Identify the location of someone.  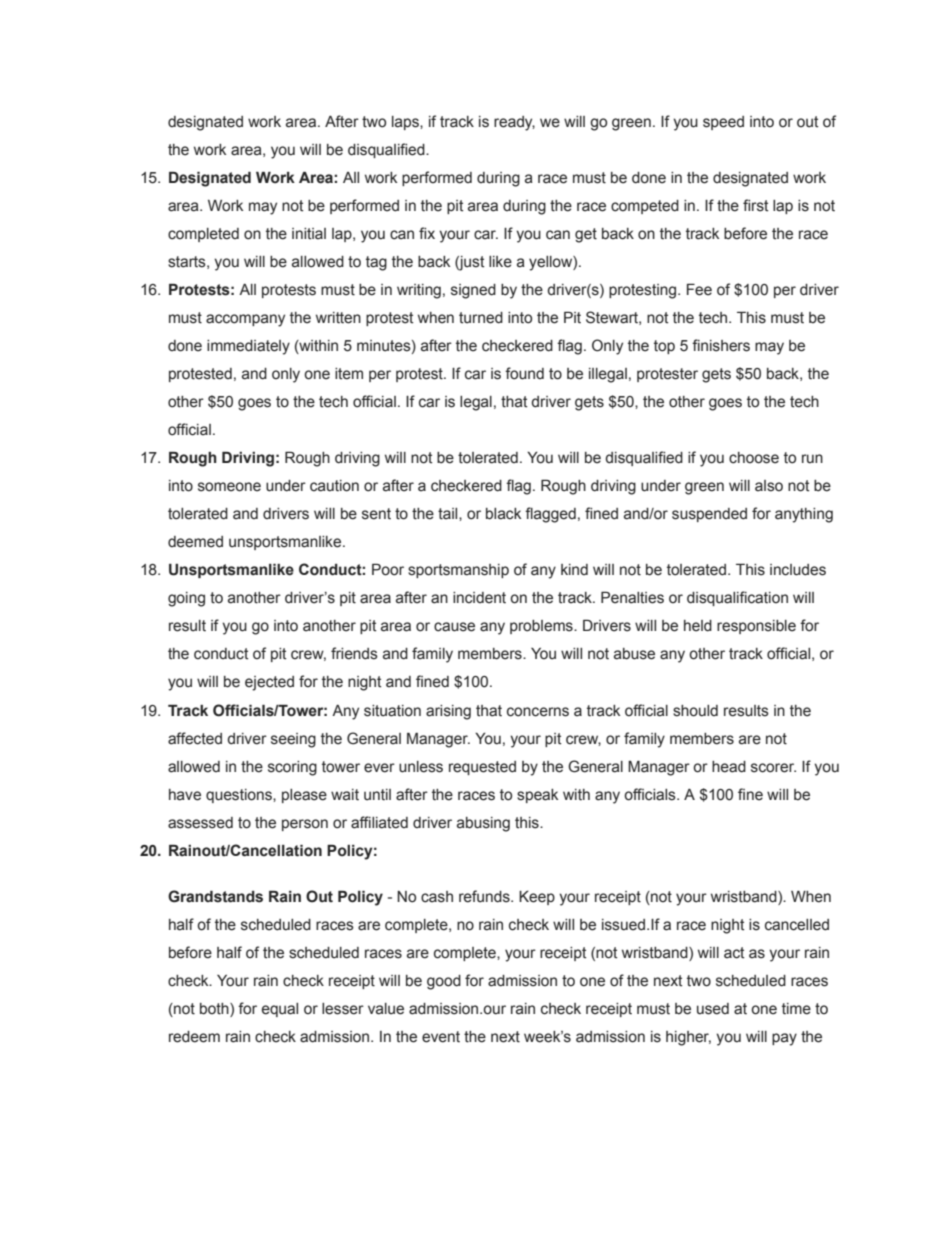
(229, 487).
